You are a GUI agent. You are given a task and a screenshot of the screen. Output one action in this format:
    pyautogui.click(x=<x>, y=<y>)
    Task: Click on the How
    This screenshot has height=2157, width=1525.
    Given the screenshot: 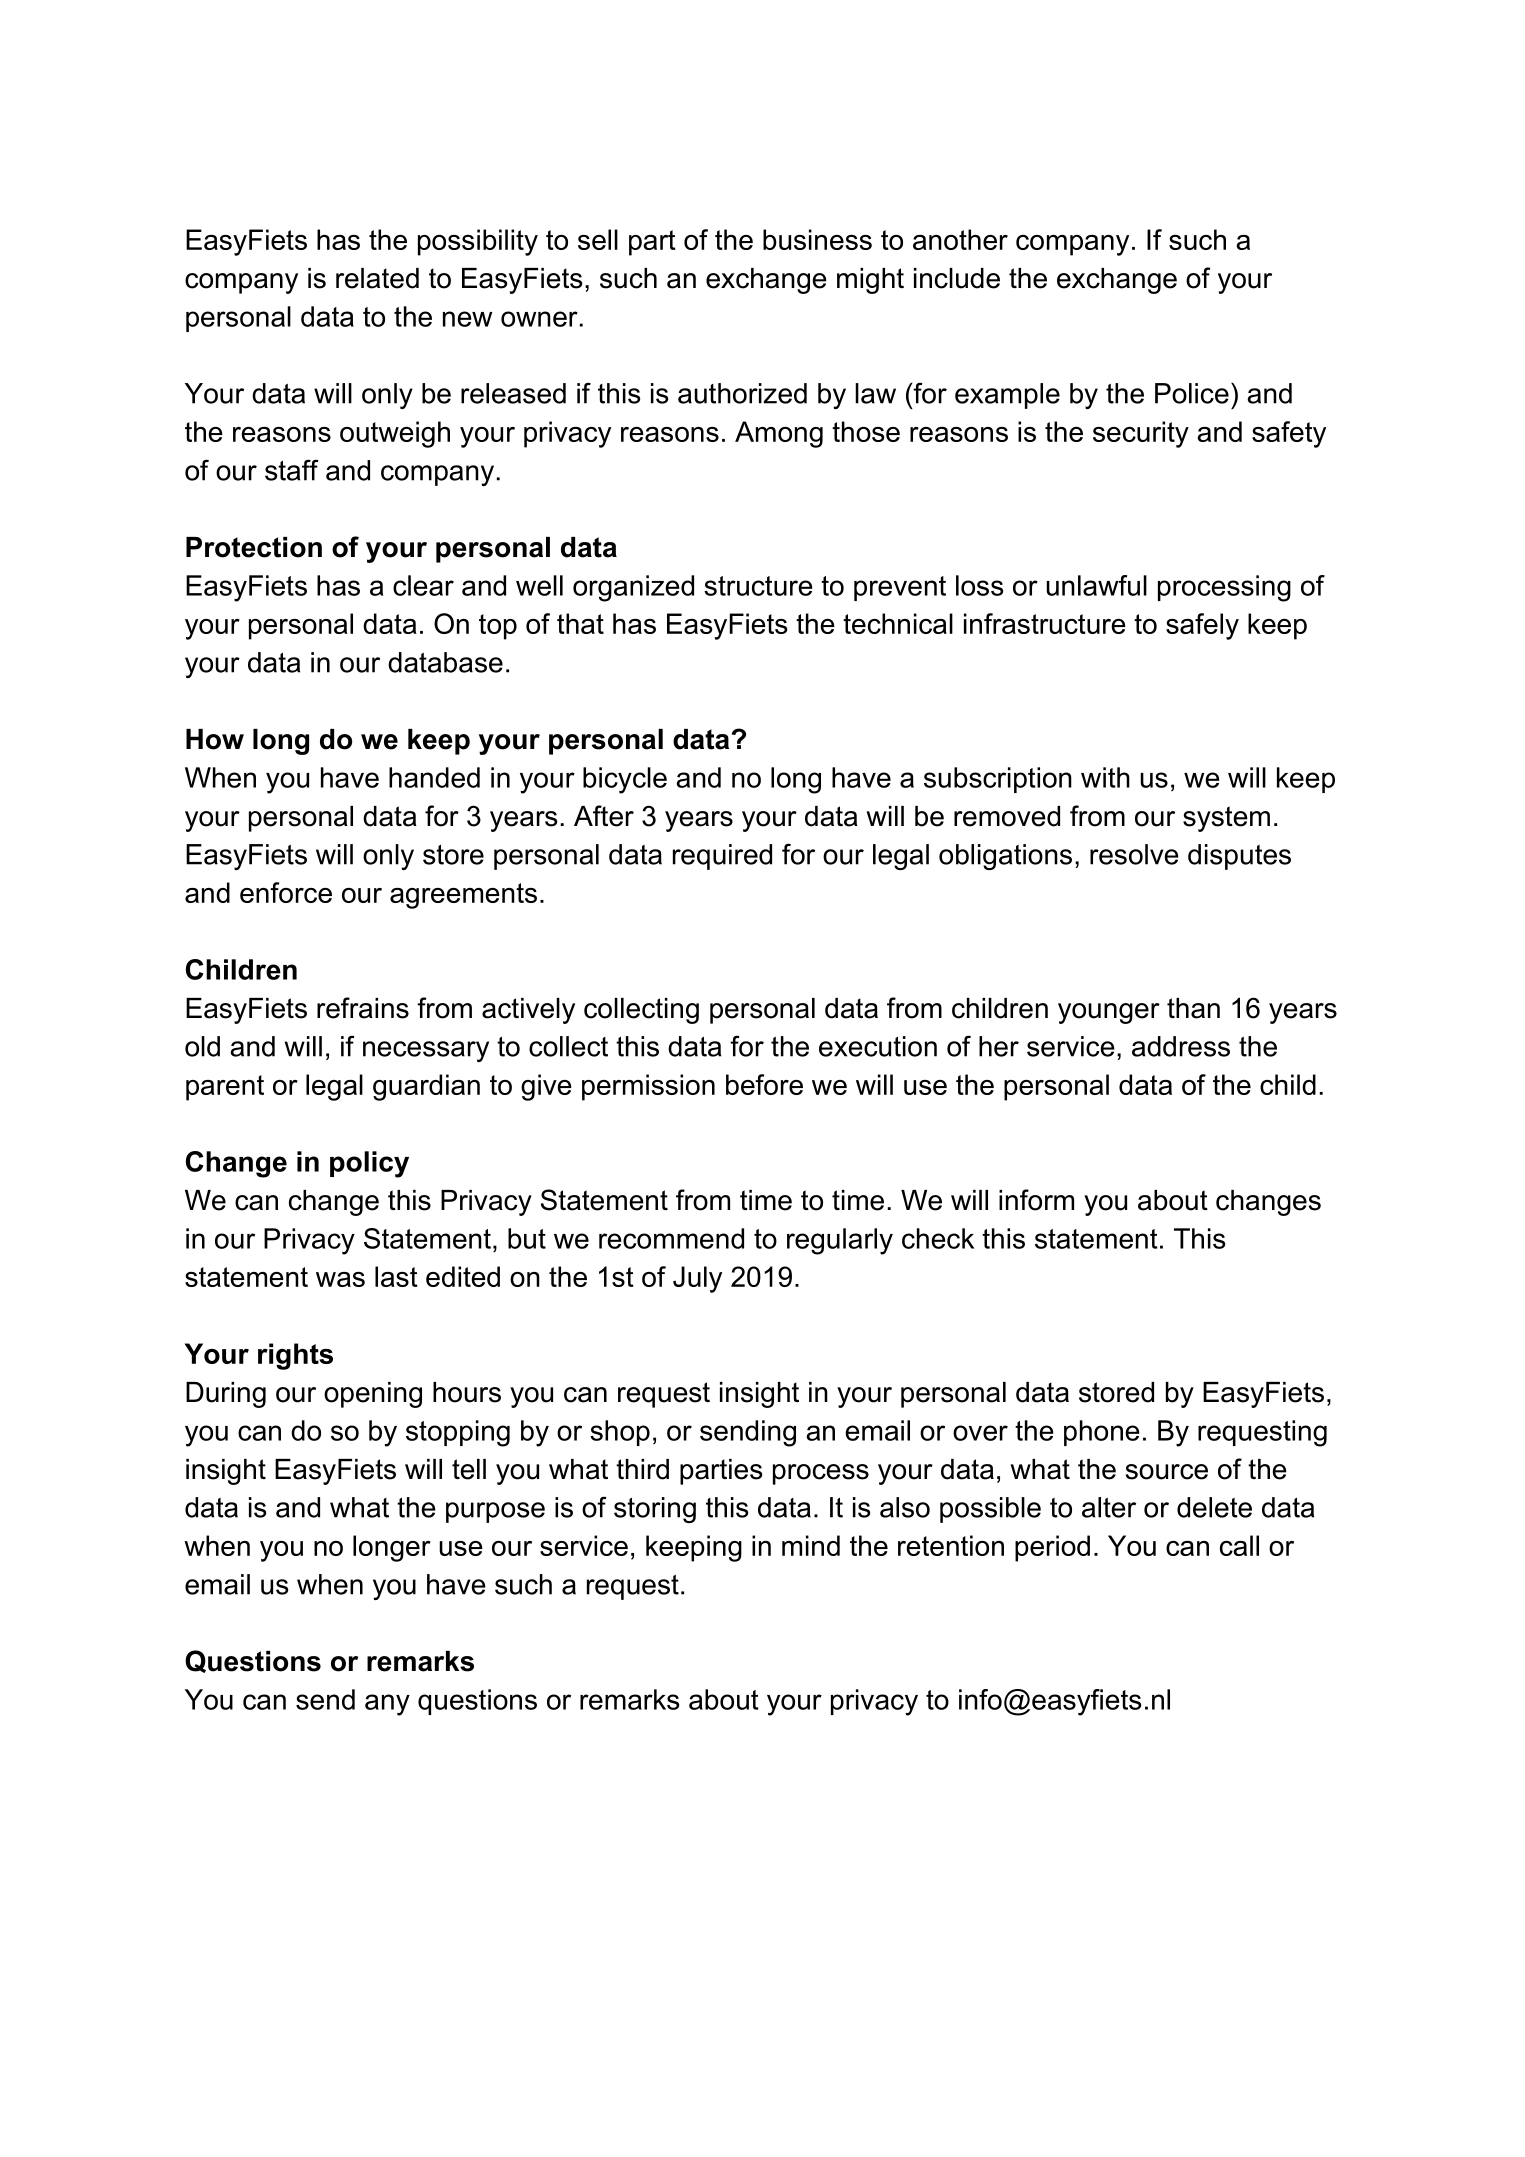 What is the action you would take?
    pyautogui.click(x=215, y=739)
